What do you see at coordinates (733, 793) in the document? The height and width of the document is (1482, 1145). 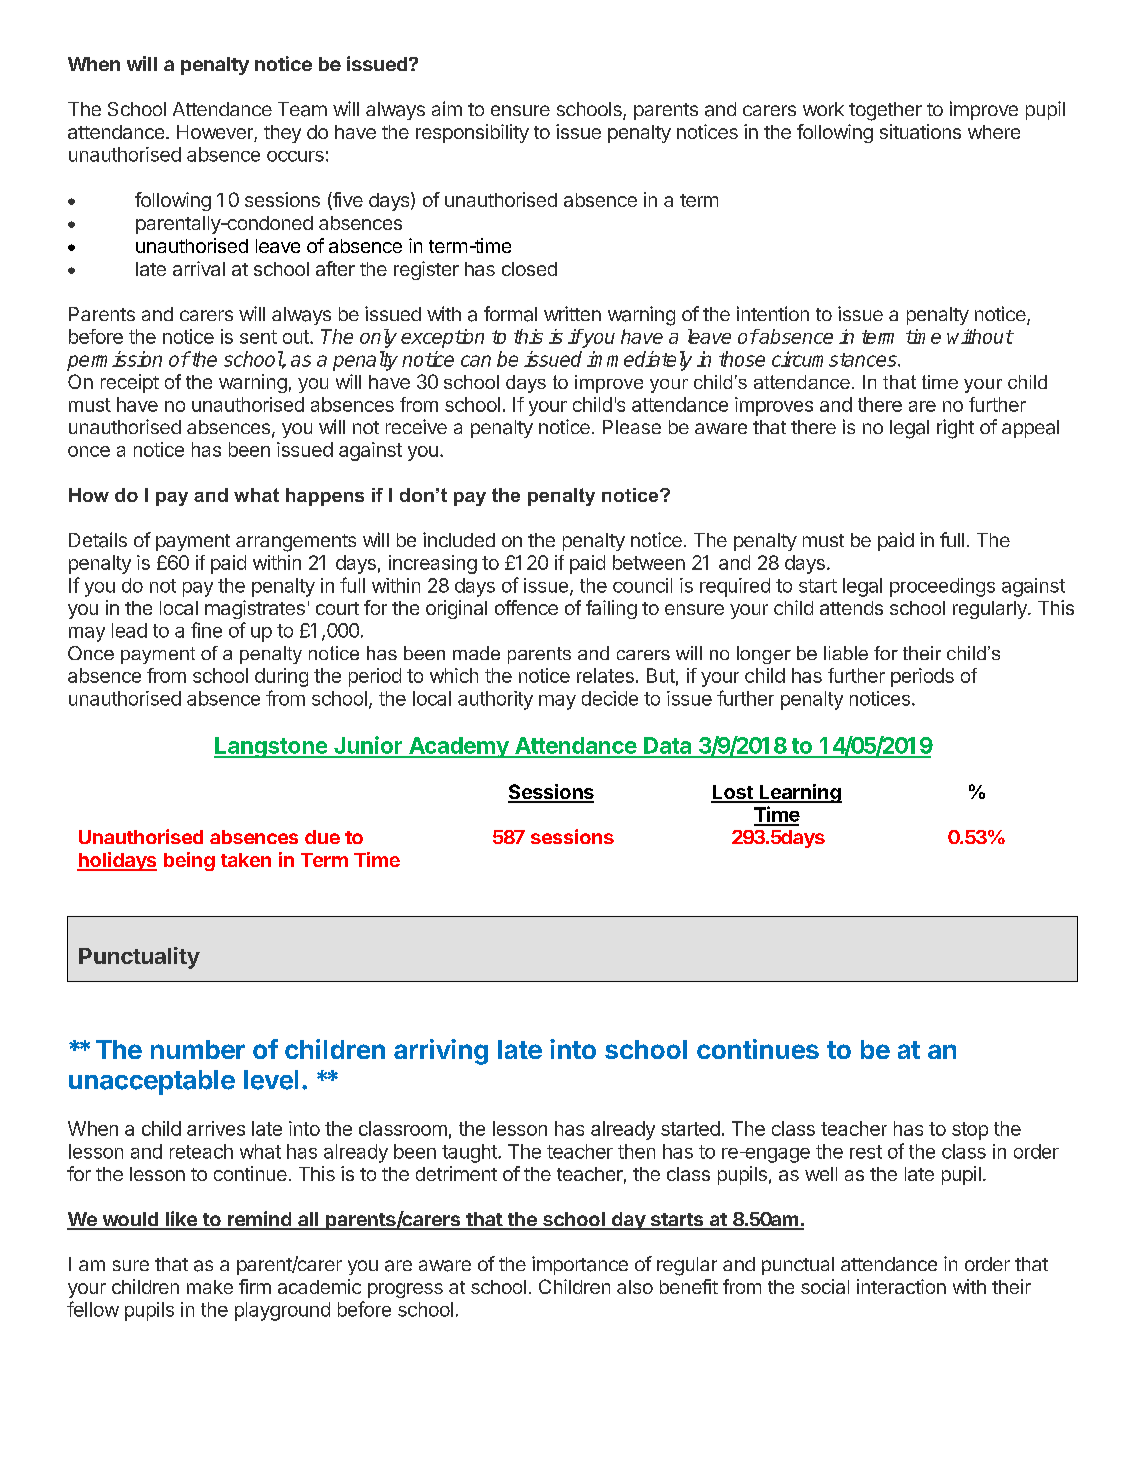 I see `Lost` at bounding box center [733, 793].
